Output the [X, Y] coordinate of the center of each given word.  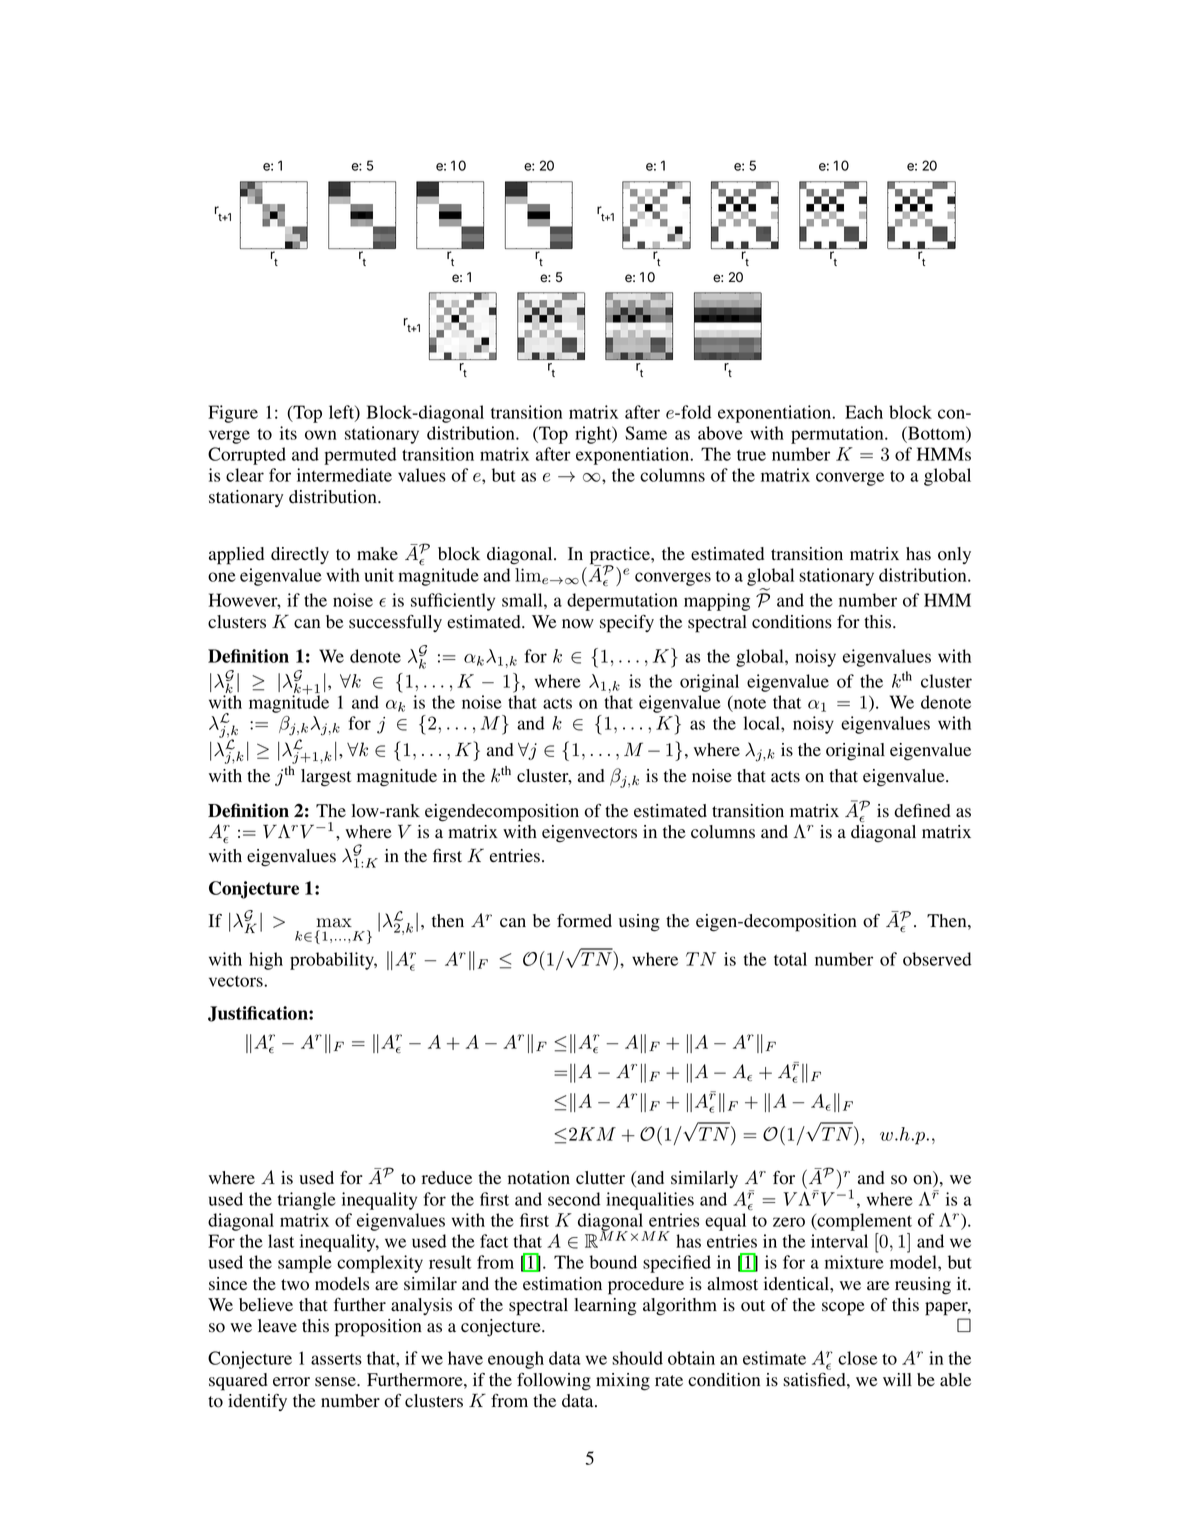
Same [646, 433]
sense [336, 1382]
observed [937, 959]
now [578, 624]
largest [326, 778]
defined [922, 810]
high [266, 961]
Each [864, 412]
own [321, 435]
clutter [600, 1177]
